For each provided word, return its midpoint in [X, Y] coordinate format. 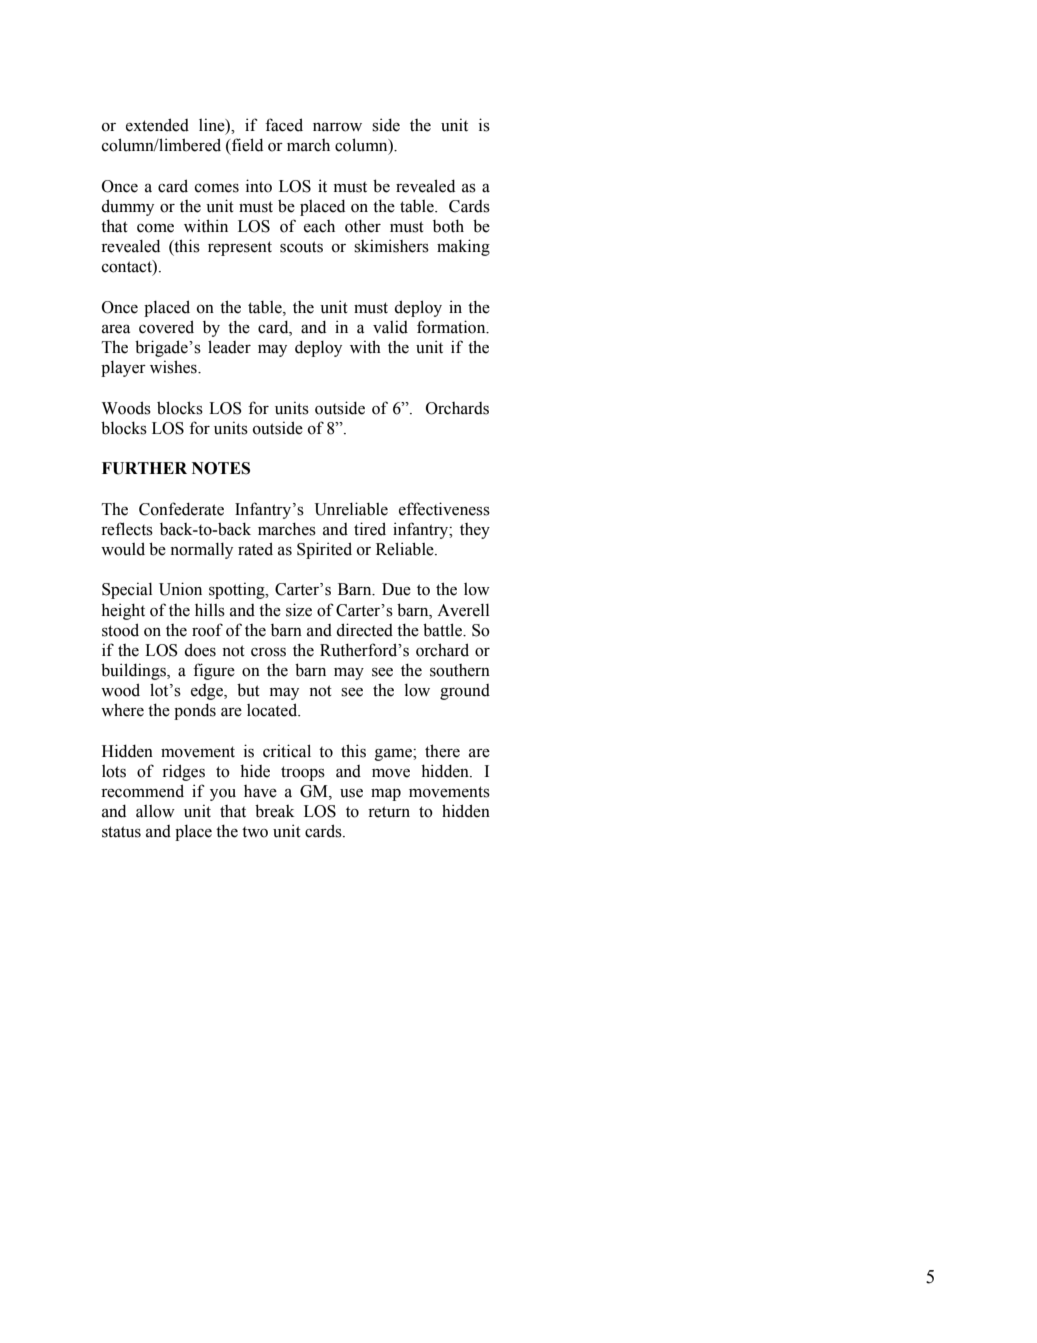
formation [452, 327]
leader [229, 347]
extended [157, 125]
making [463, 247]
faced [284, 125]
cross [268, 652]
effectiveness [444, 509]
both [448, 226]
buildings [134, 671]
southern [460, 670]
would [123, 549]
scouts [301, 247]
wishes [174, 367]
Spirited [324, 550]
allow [155, 811]
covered [166, 327]
